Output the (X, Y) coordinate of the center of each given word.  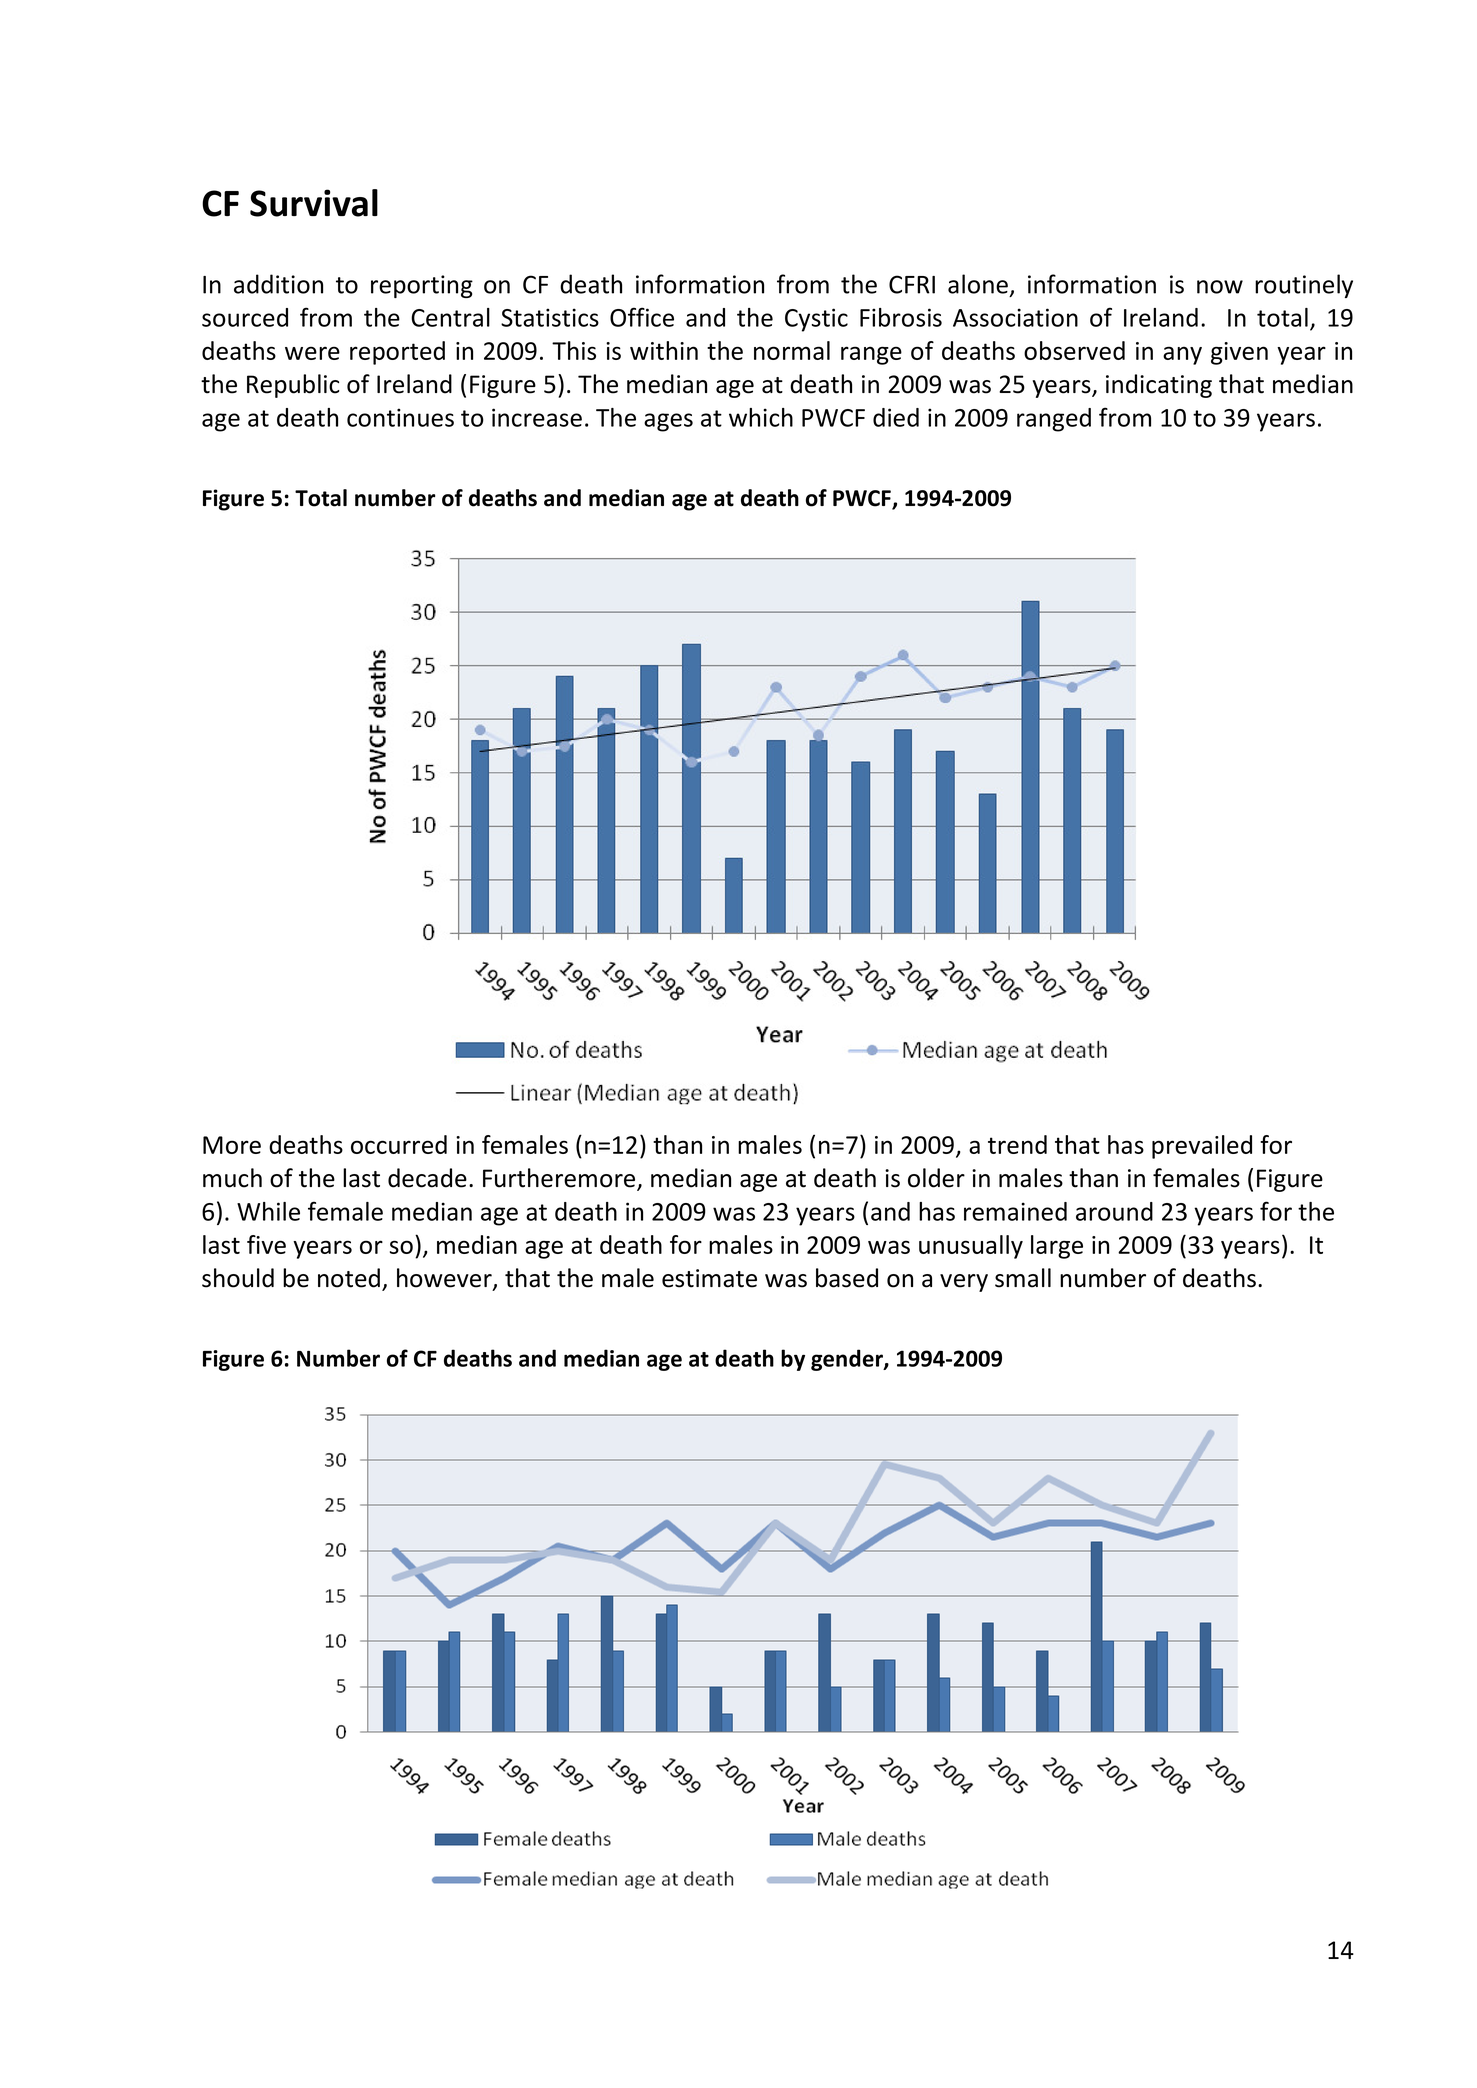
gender (848, 1360)
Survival (314, 203)
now (1220, 287)
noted (349, 1278)
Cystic (816, 320)
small (1023, 1278)
